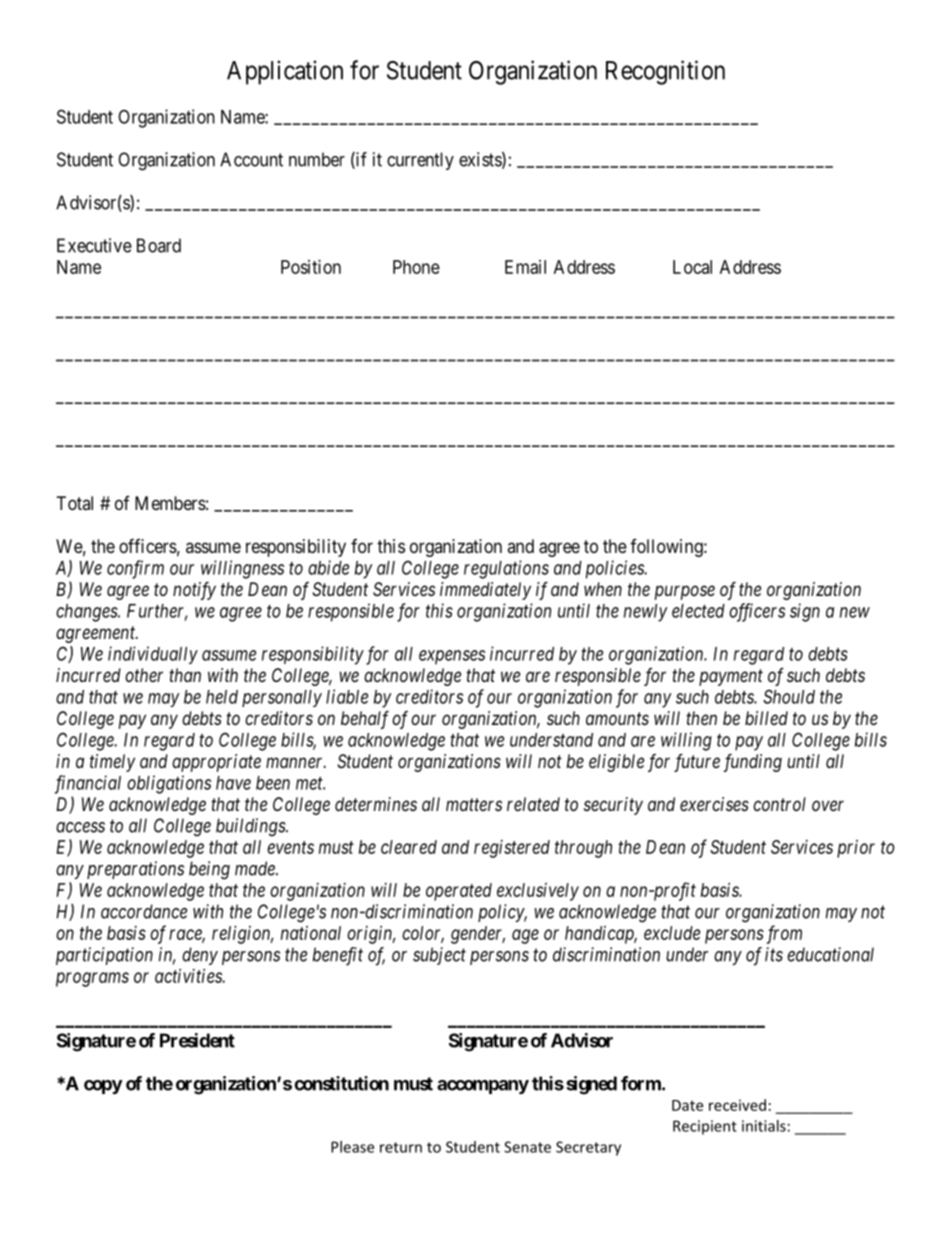 This page has height=1233, width=952. Describe the element at coordinates (103, 1087) in the page. I see `copy` at that location.
